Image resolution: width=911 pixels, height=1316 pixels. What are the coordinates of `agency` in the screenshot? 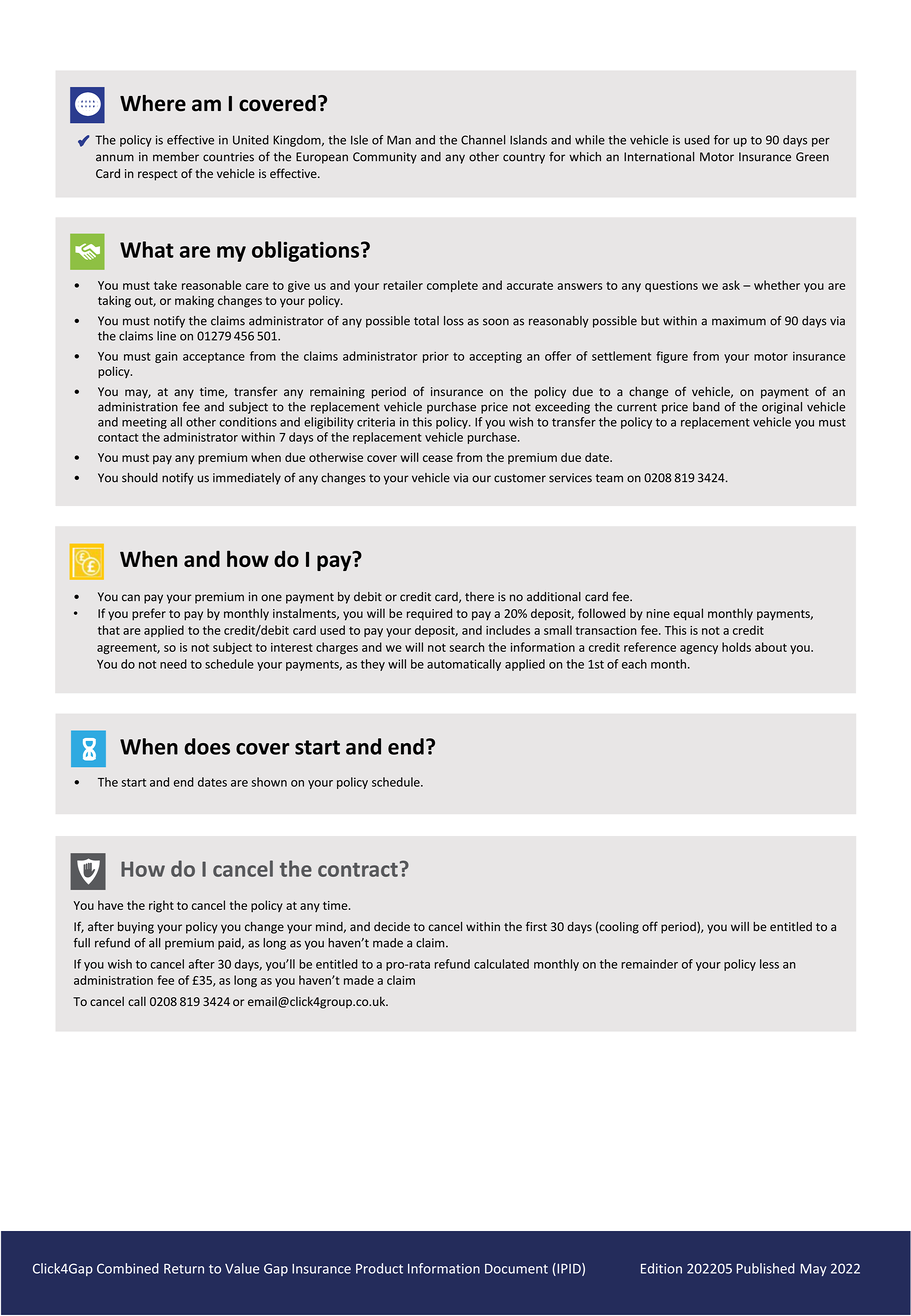 It's located at (699, 649).
